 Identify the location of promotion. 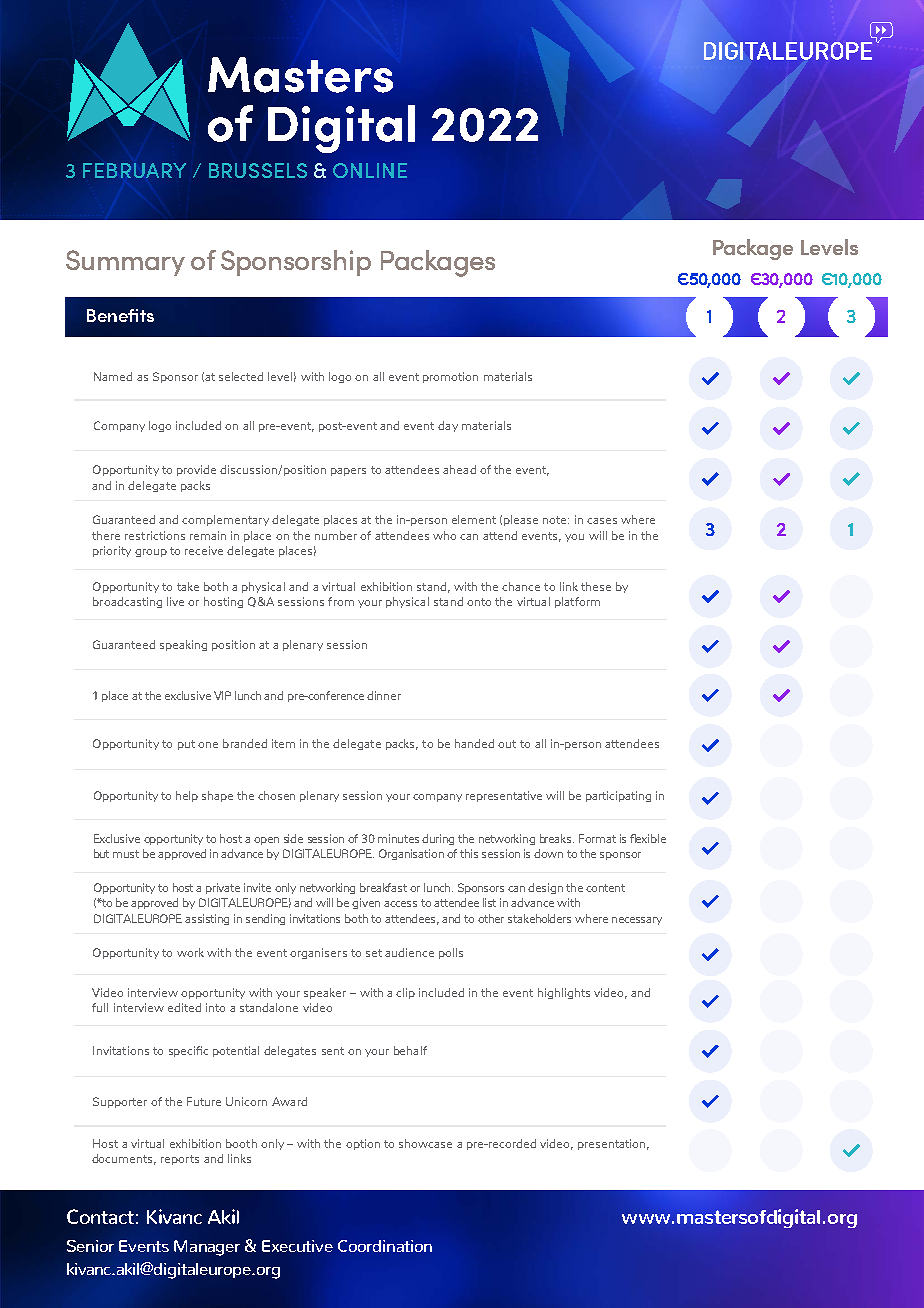
(450, 377).
